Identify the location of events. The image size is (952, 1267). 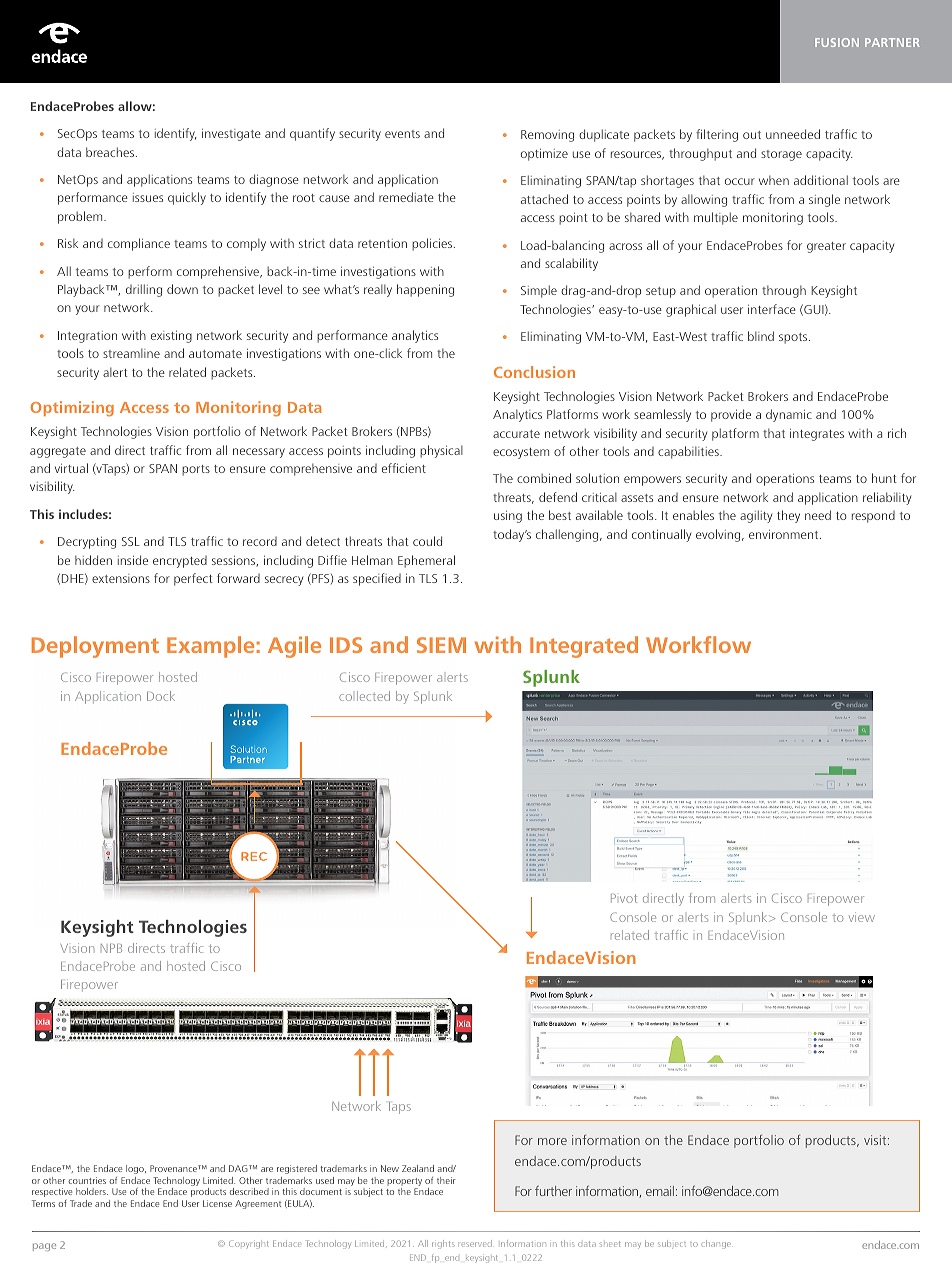
(402, 134).
